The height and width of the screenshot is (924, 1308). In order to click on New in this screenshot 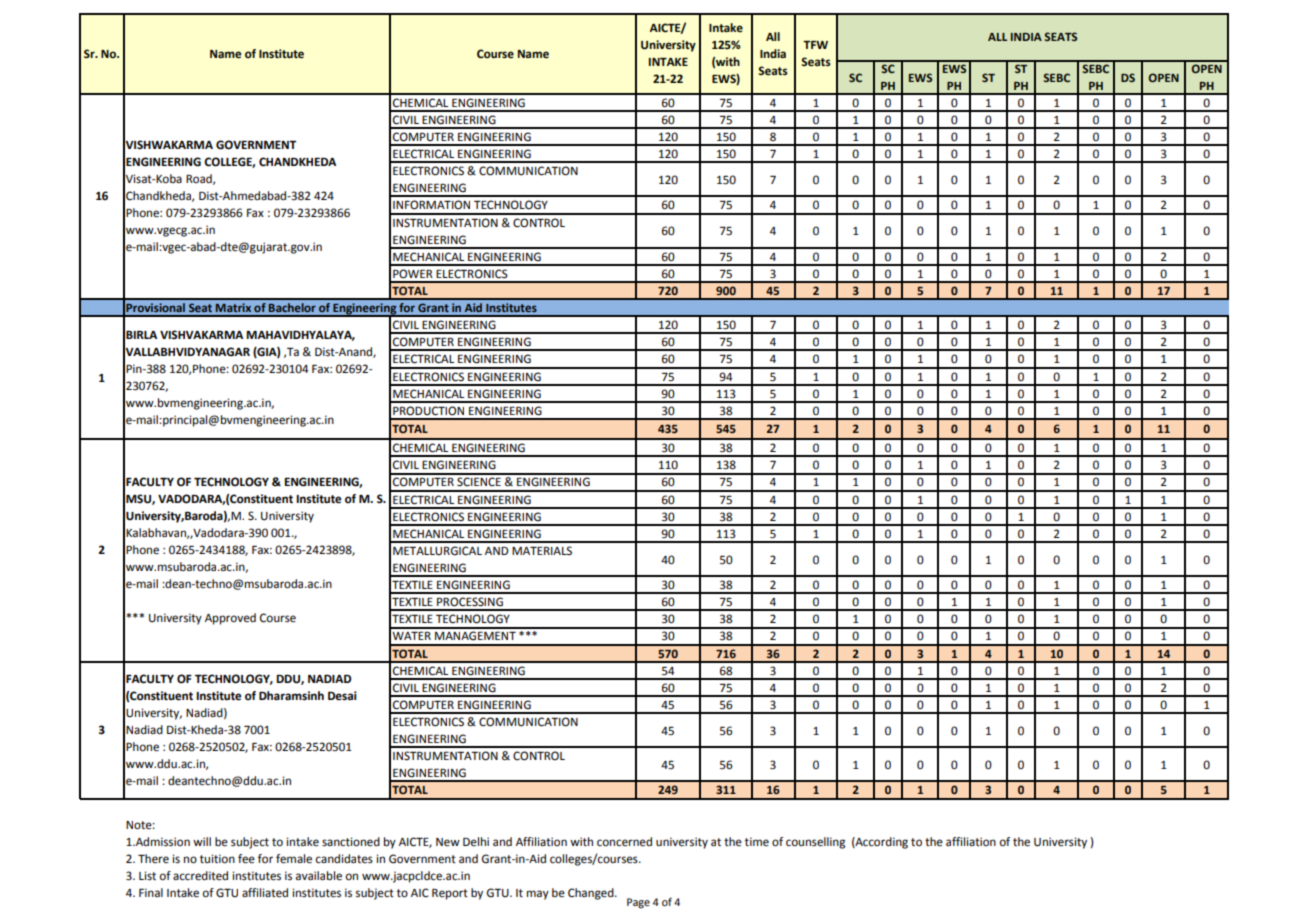, I will do `click(448, 842)`.
